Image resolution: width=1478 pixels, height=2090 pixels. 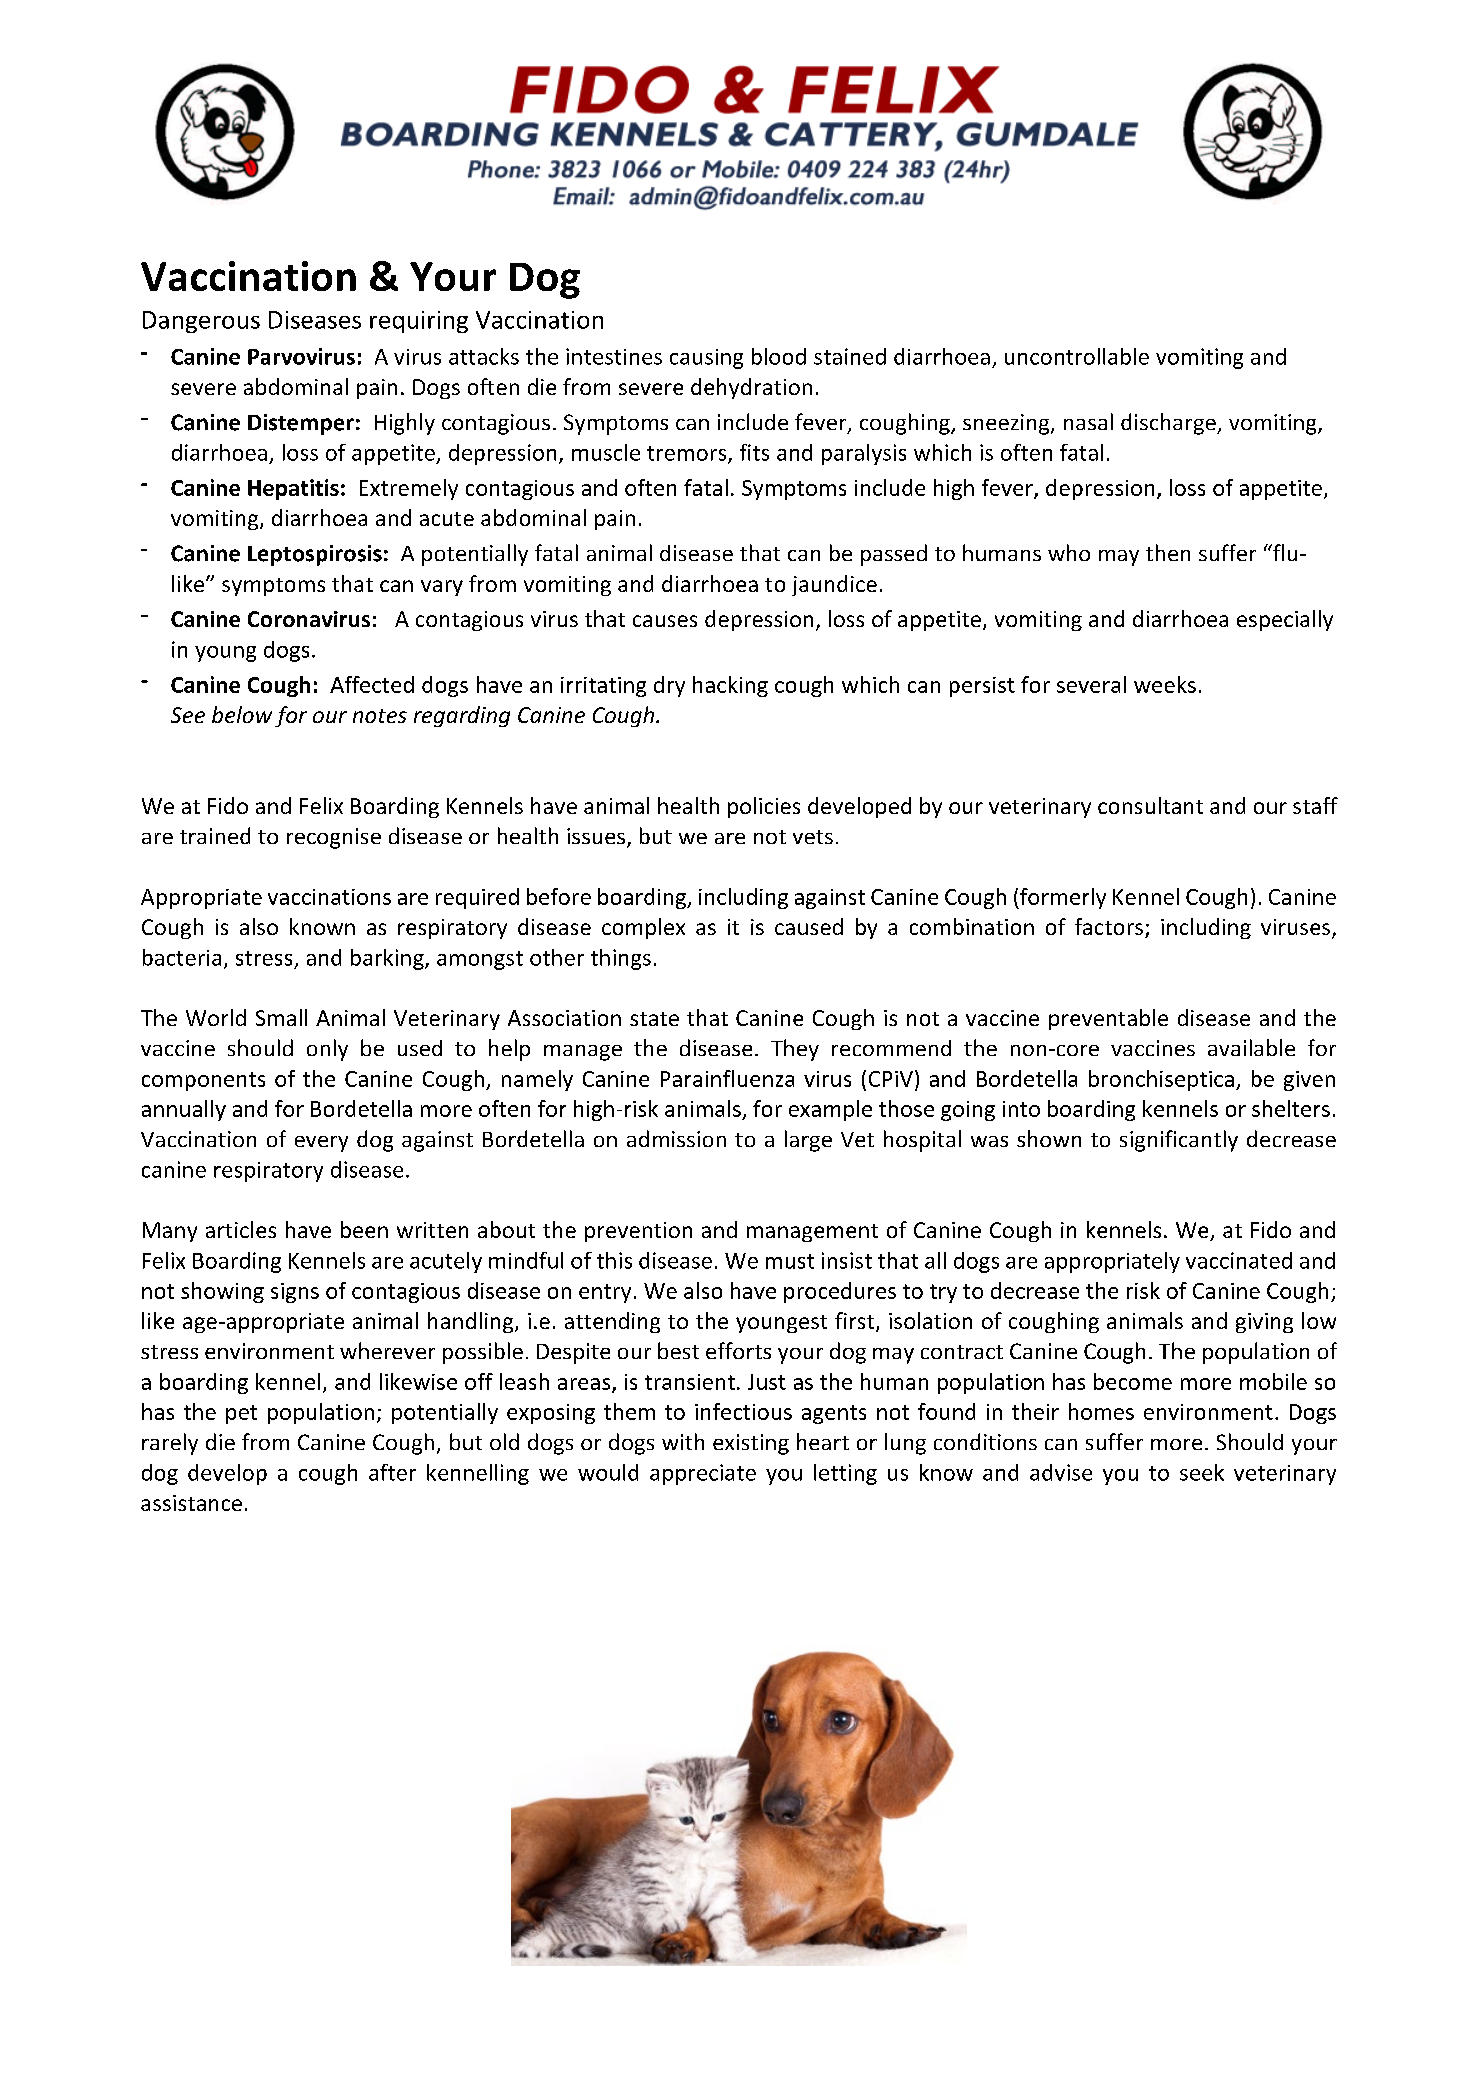 What do you see at coordinates (201, 322) in the image?
I see `Dangerous` at bounding box center [201, 322].
